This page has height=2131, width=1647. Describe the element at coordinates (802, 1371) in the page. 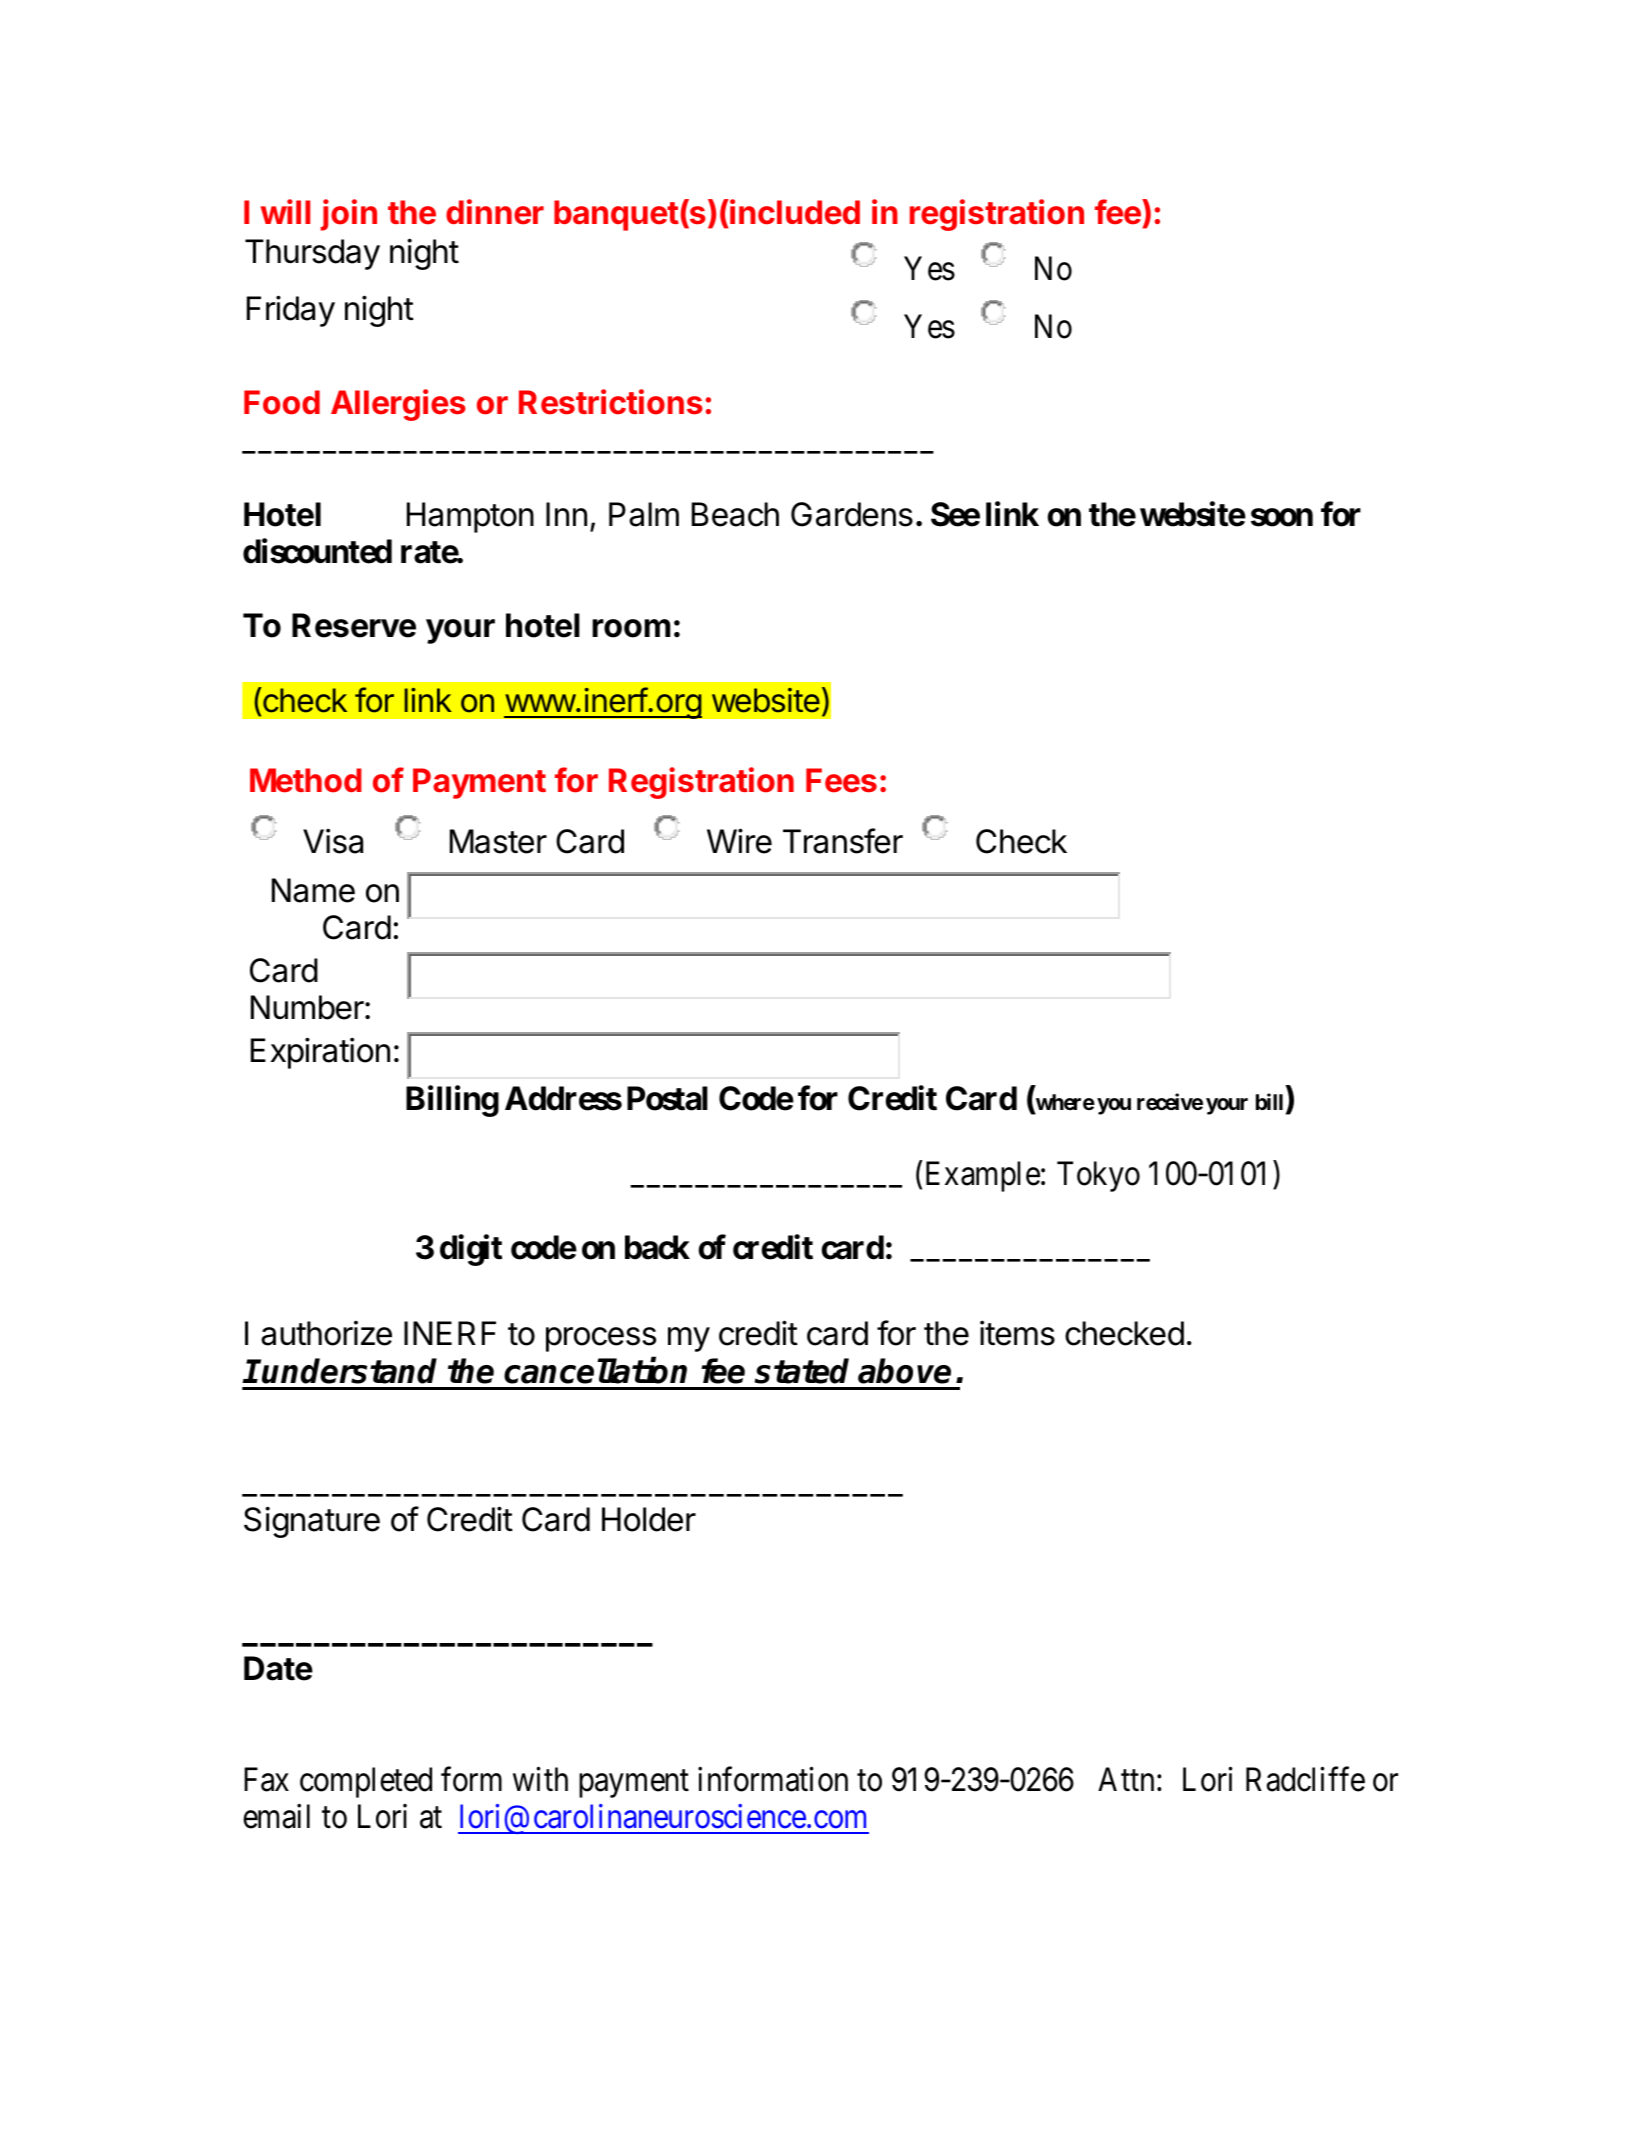

I see `stated` at that location.
